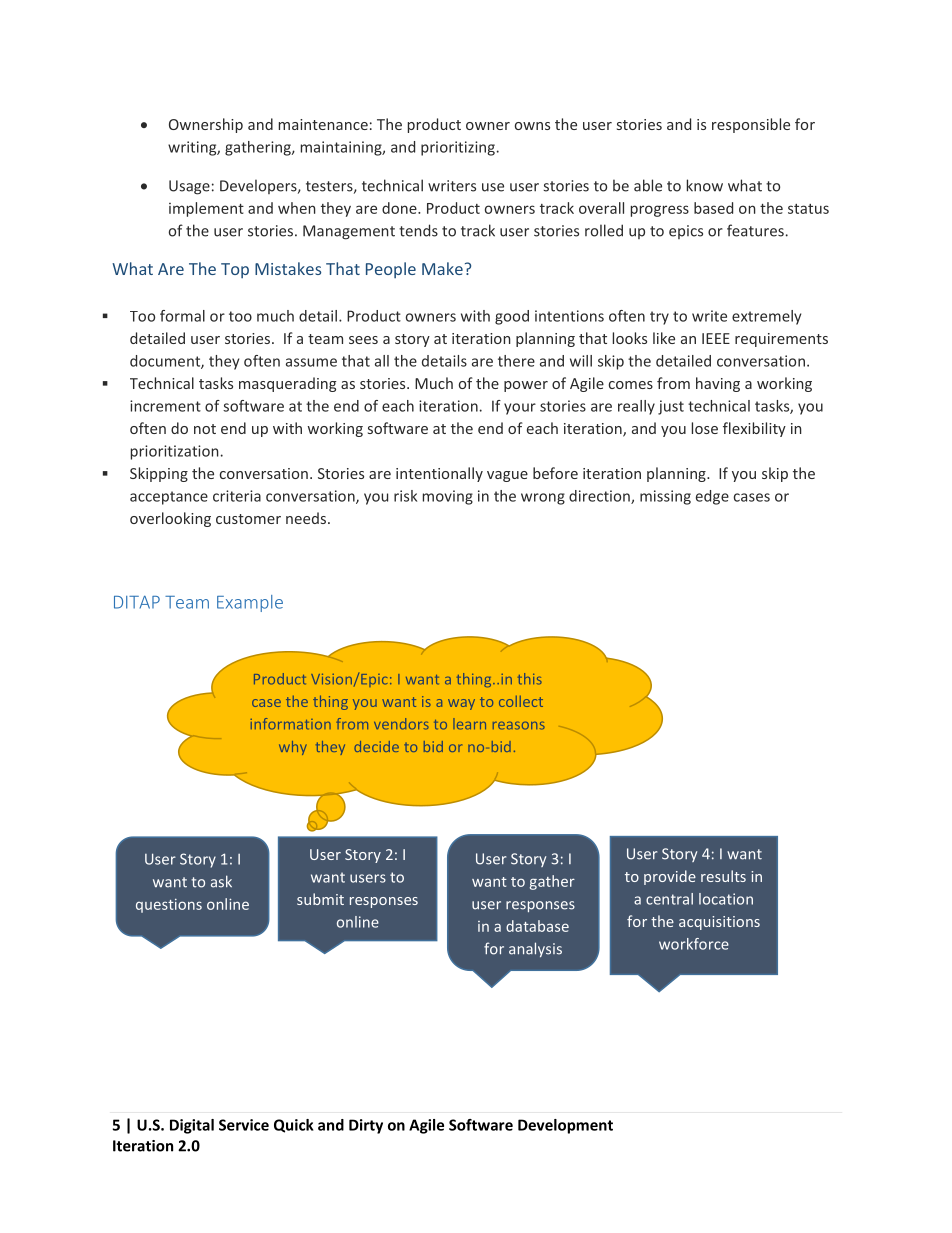  Describe the element at coordinates (189, 187) in the screenshot. I see `Usage` at that location.
